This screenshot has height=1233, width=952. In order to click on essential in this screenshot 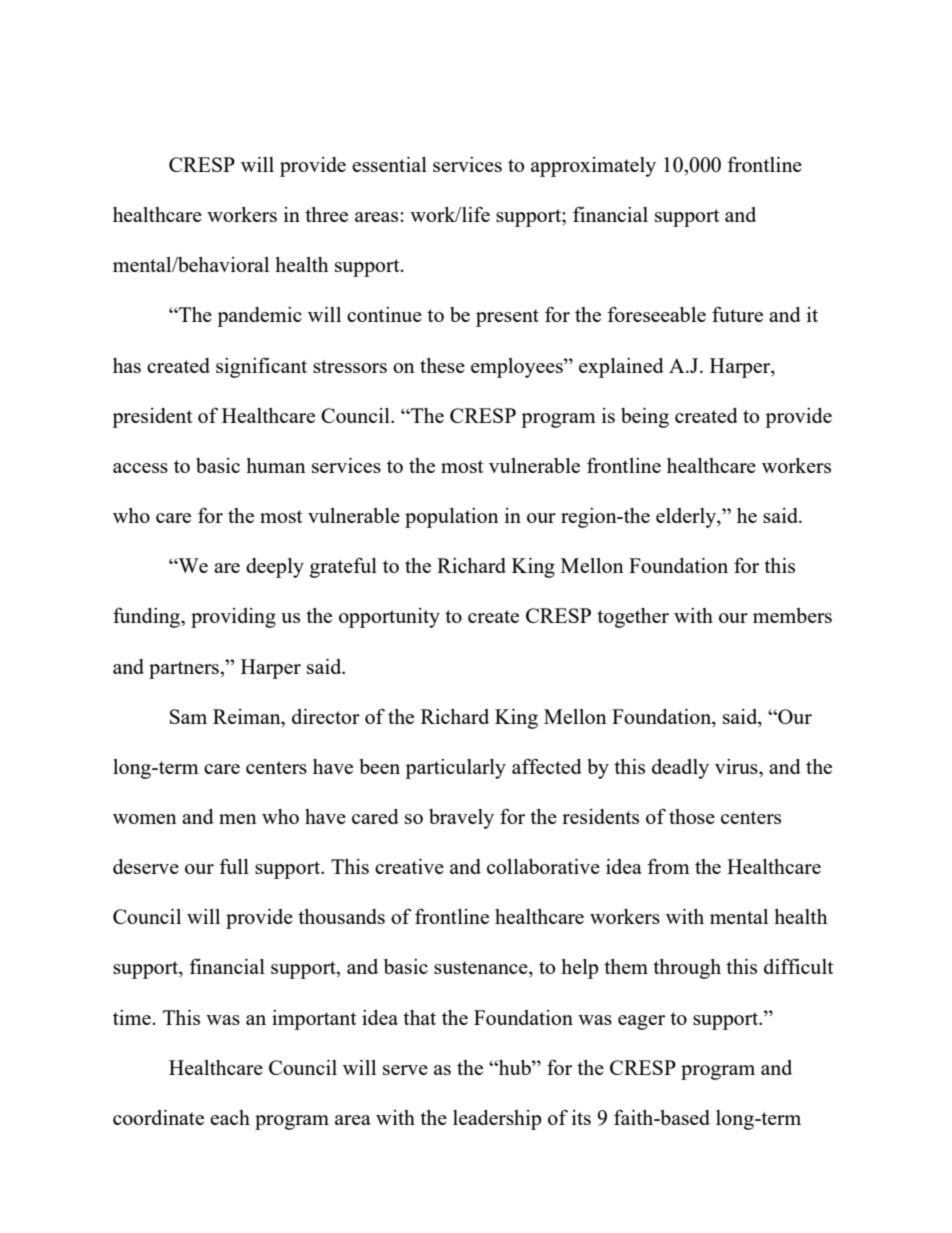, I will do `click(389, 164)`.
